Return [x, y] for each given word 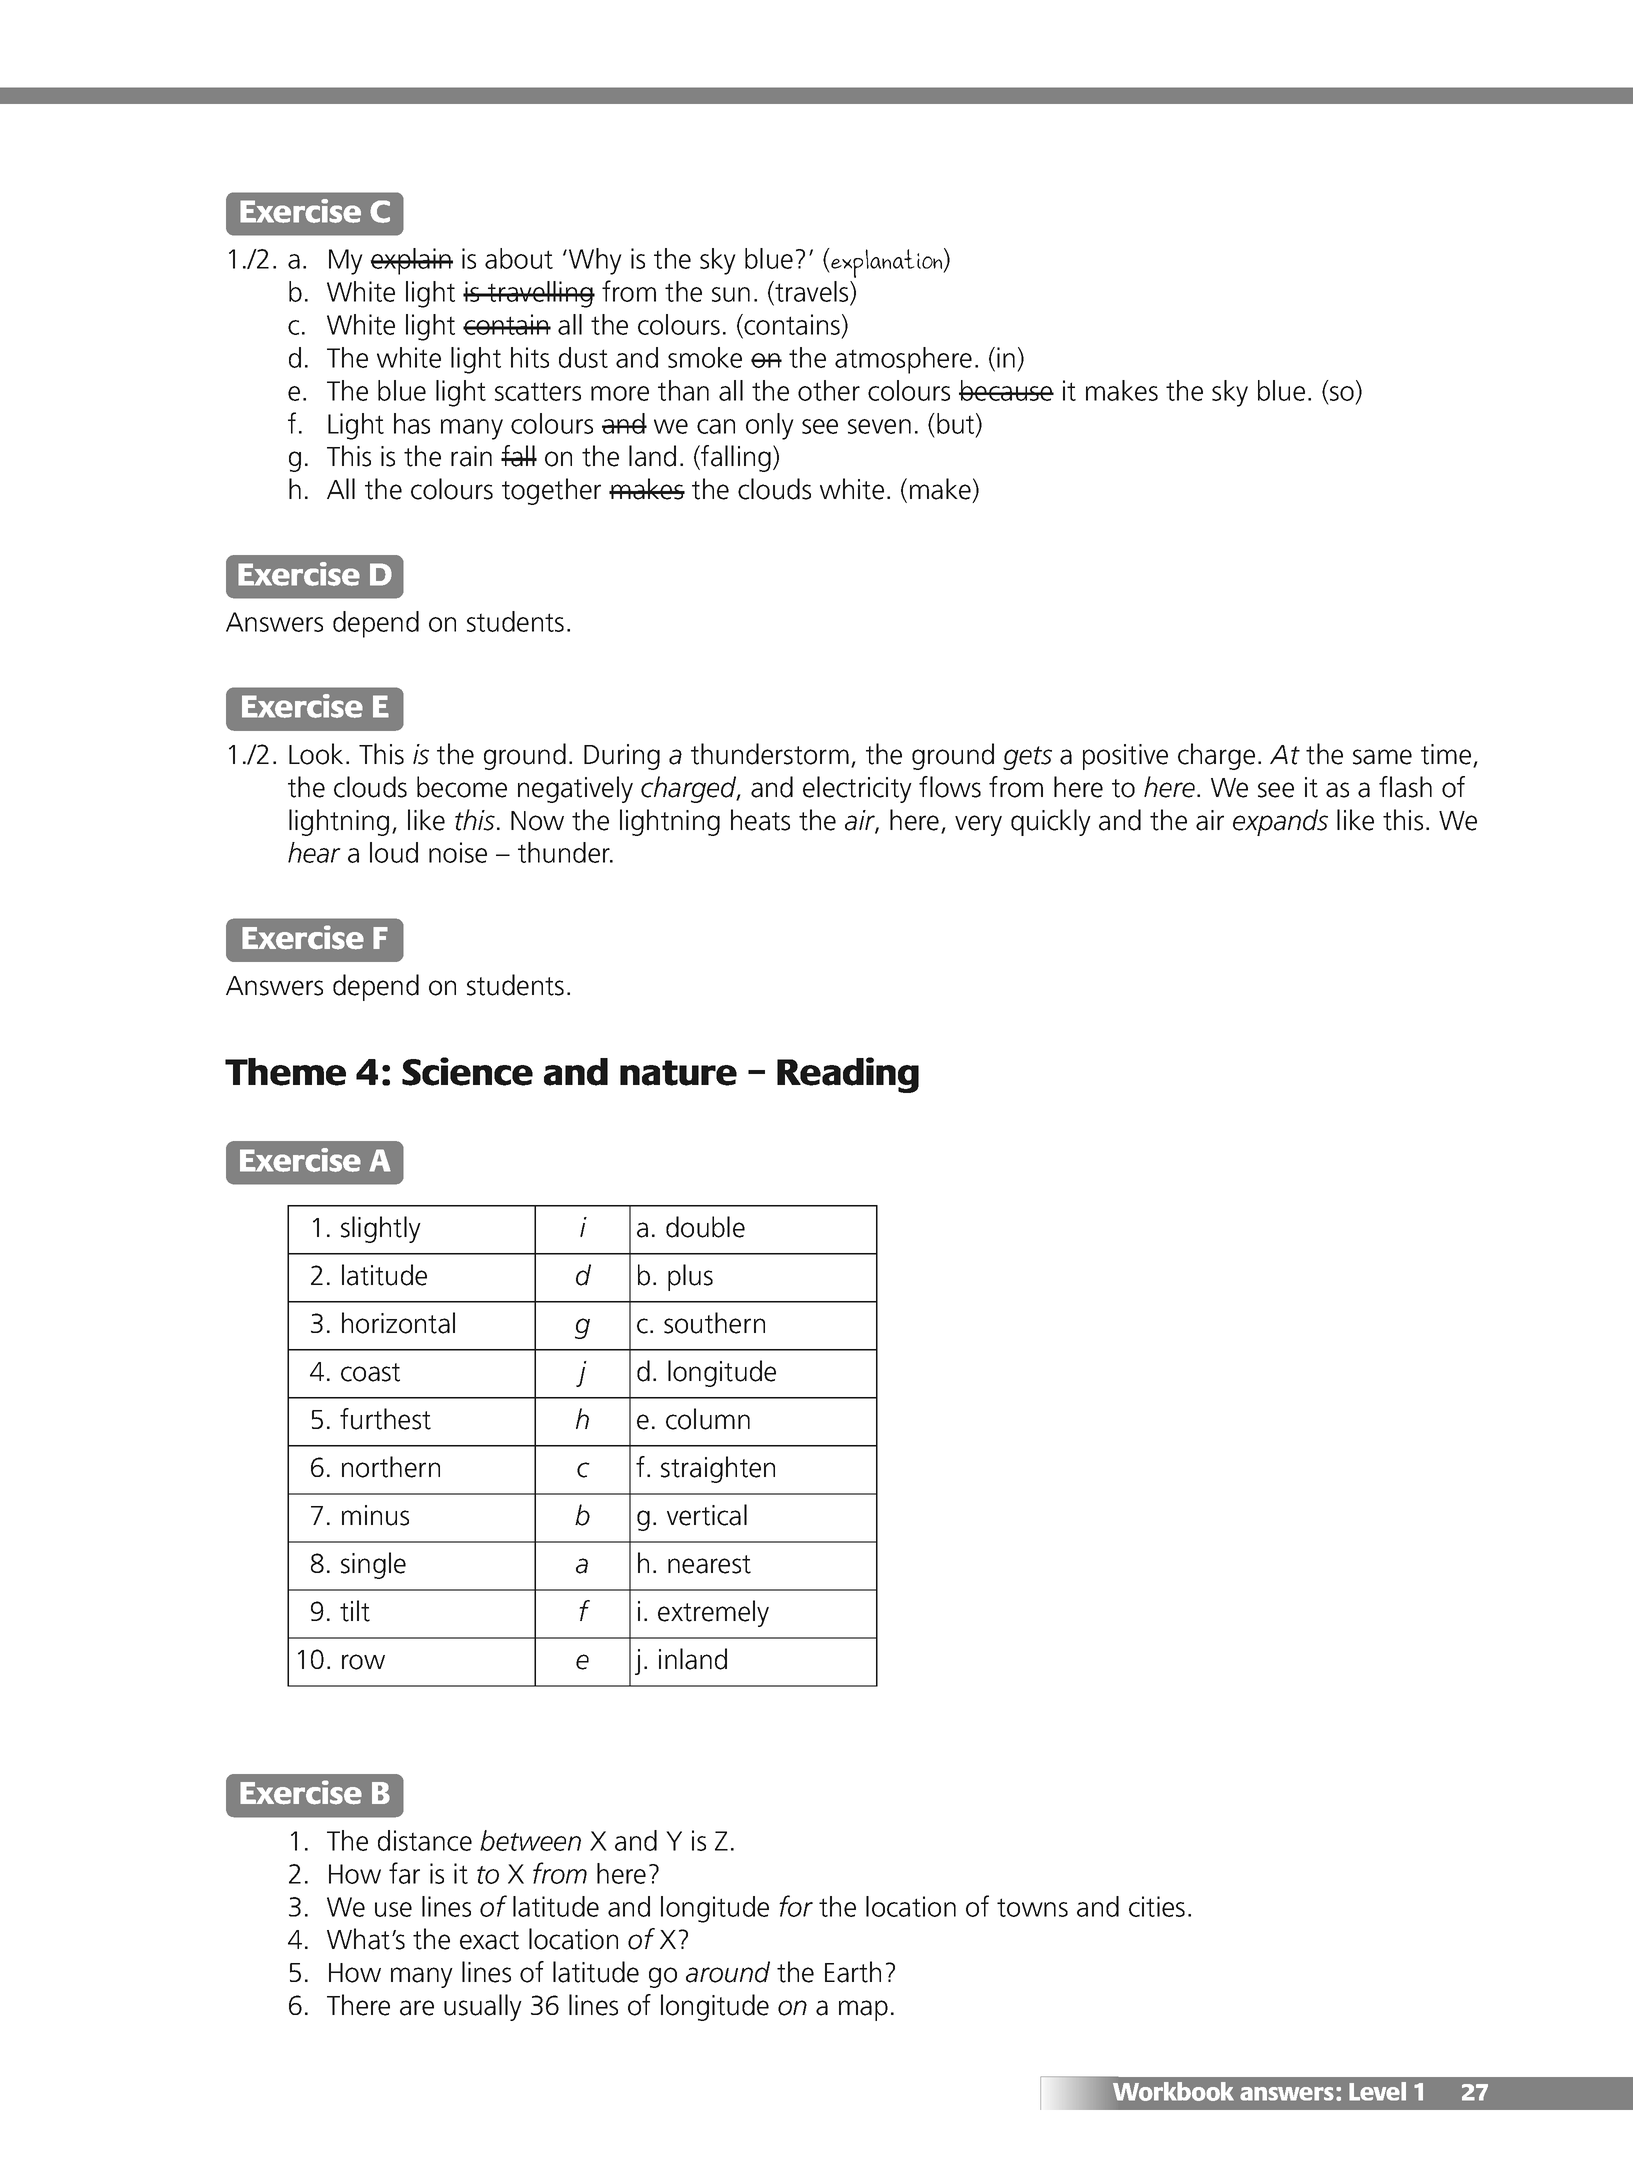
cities [1157, 1906]
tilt [355, 1611]
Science [467, 1071]
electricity [857, 789]
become [462, 787]
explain [411, 261]
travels [812, 293]
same [1382, 757]
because [1006, 390]
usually [483, 2007]
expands [1280, 822]
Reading [848, 1075]
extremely [713, 1613]
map [863, 2010]
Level [1377, 2091]
